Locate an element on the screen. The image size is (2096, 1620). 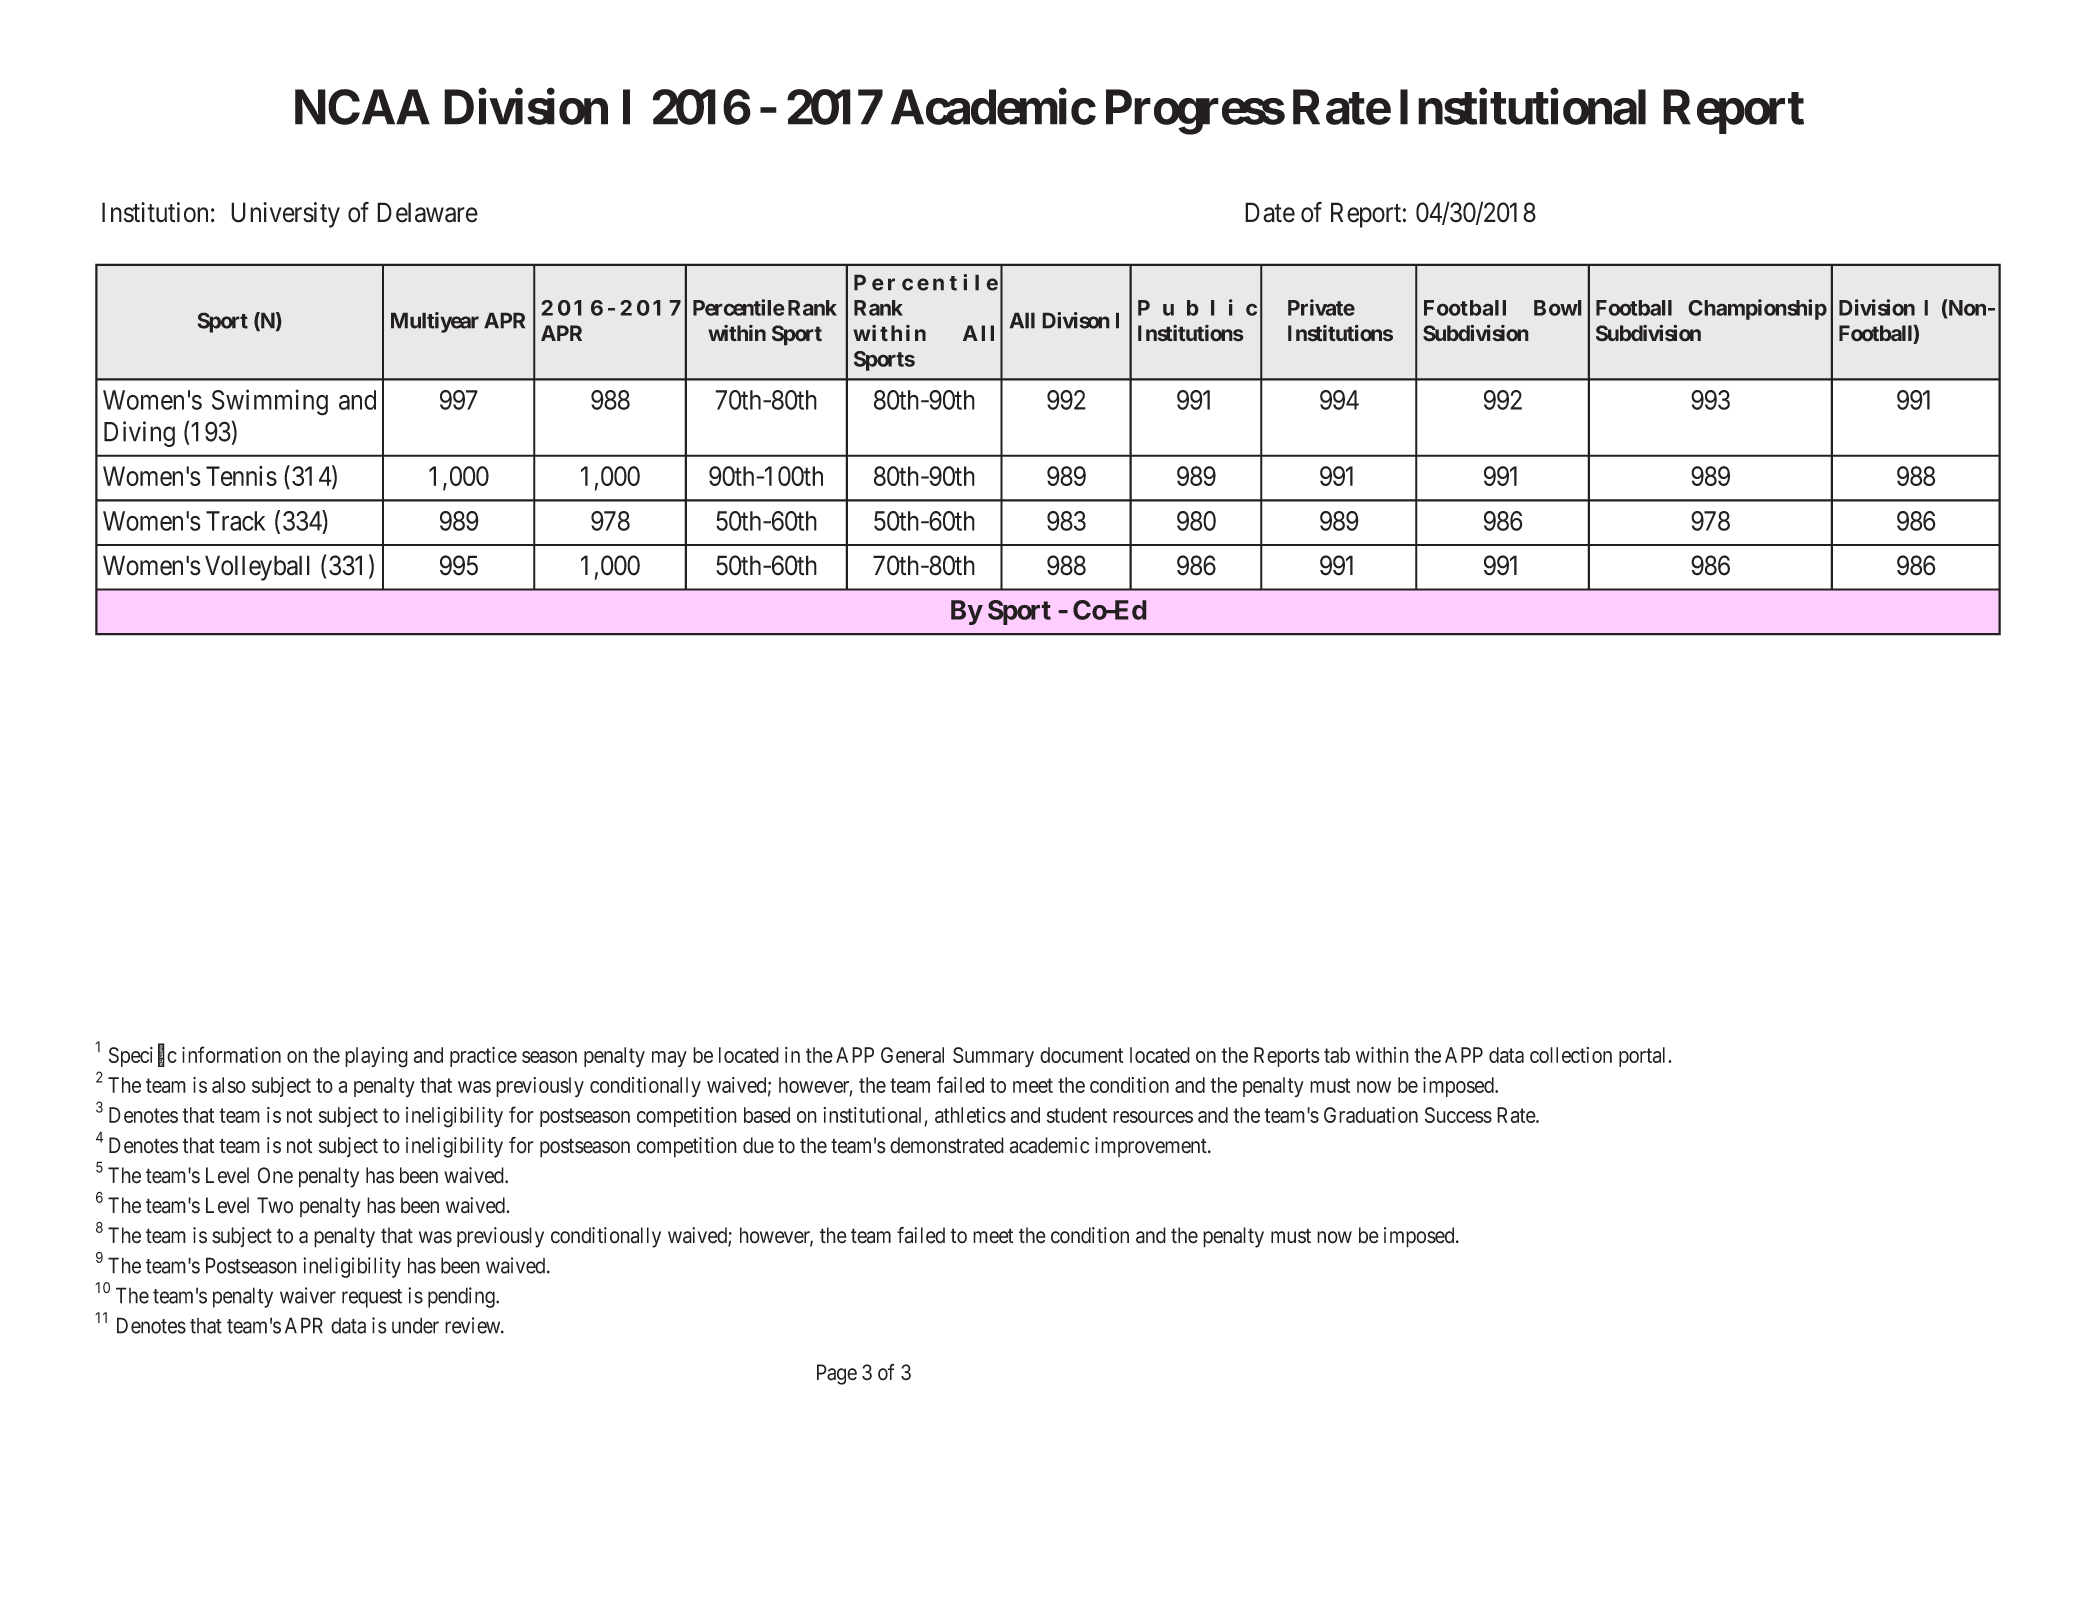
Championship is located at coordinates (1757, 309).
